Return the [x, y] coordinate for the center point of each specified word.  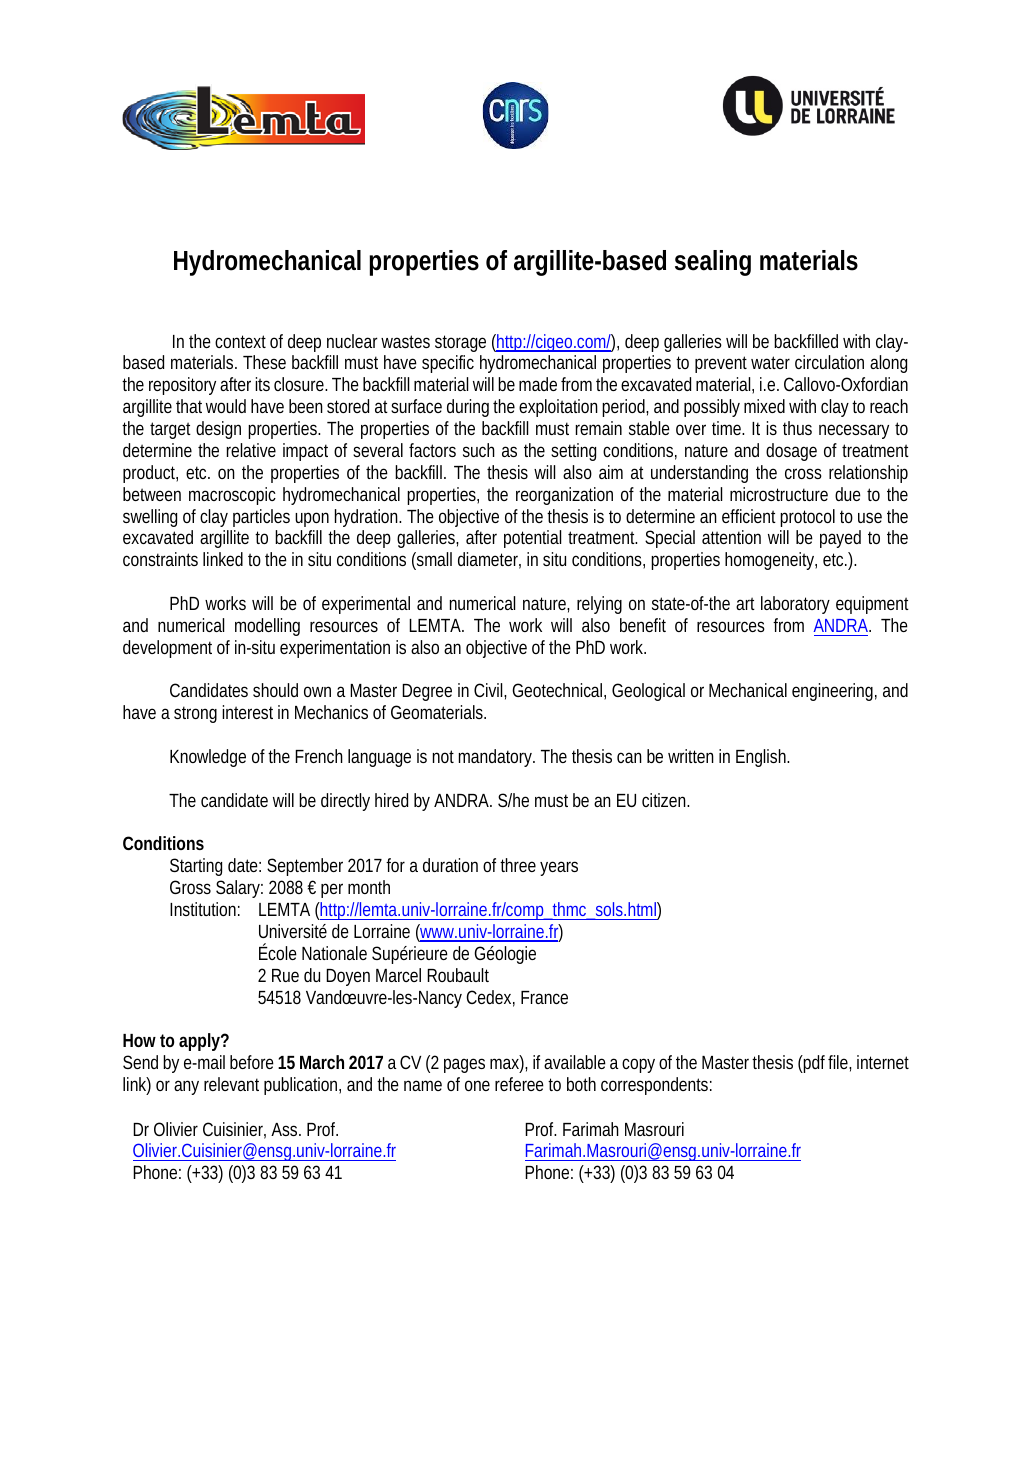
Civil [489, 690]
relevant [231, 1084]
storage [460, 343]
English [762, 758]
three [518, 865]
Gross [190, 887]
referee [519, 1084]
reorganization [564, 496]
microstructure [779, 494]
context [240, 341]
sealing [713, 263]
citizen [665, 800]
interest [247, 712]
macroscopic [232, 496]
